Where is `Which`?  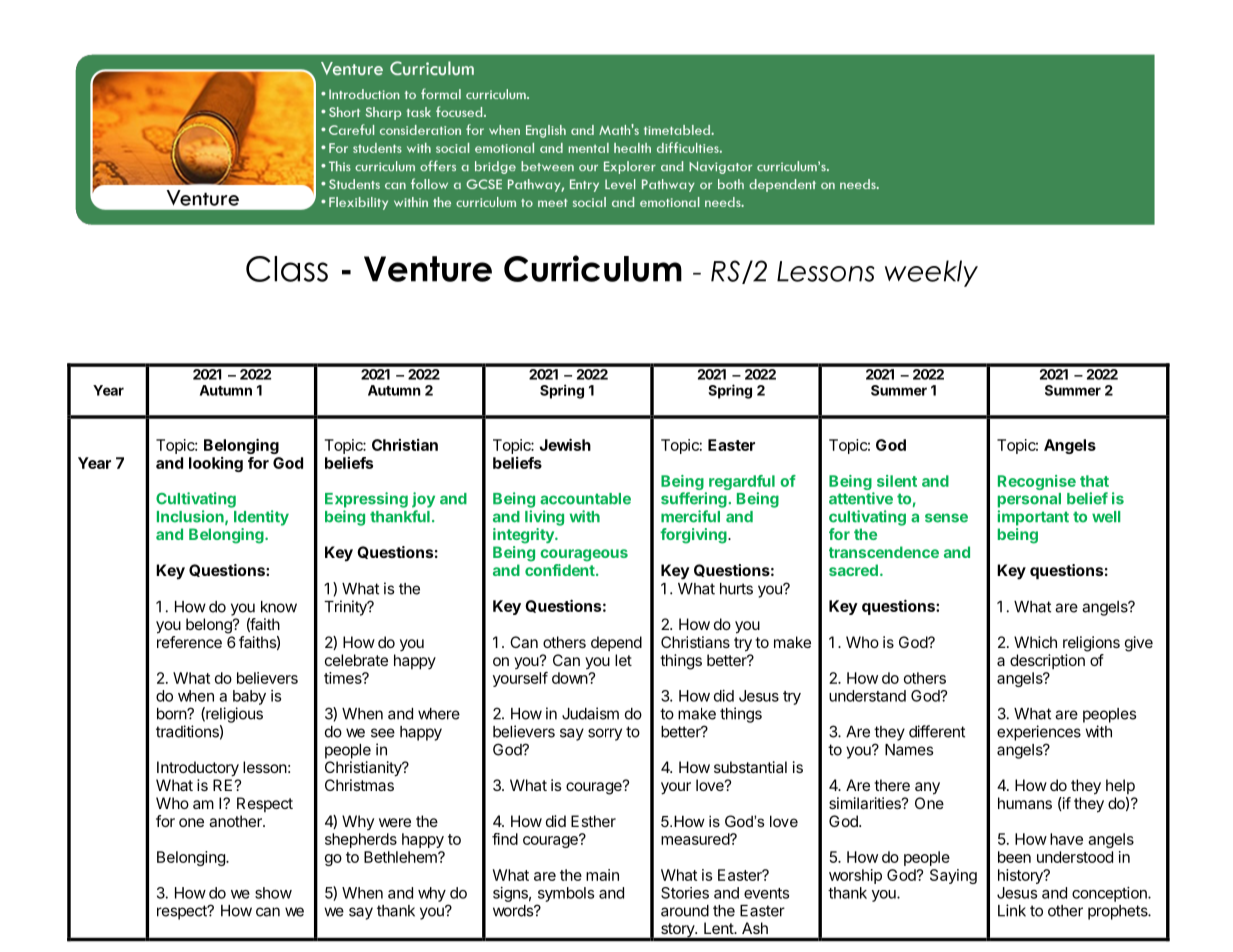
Which is located at coordinates (1035, 642).
